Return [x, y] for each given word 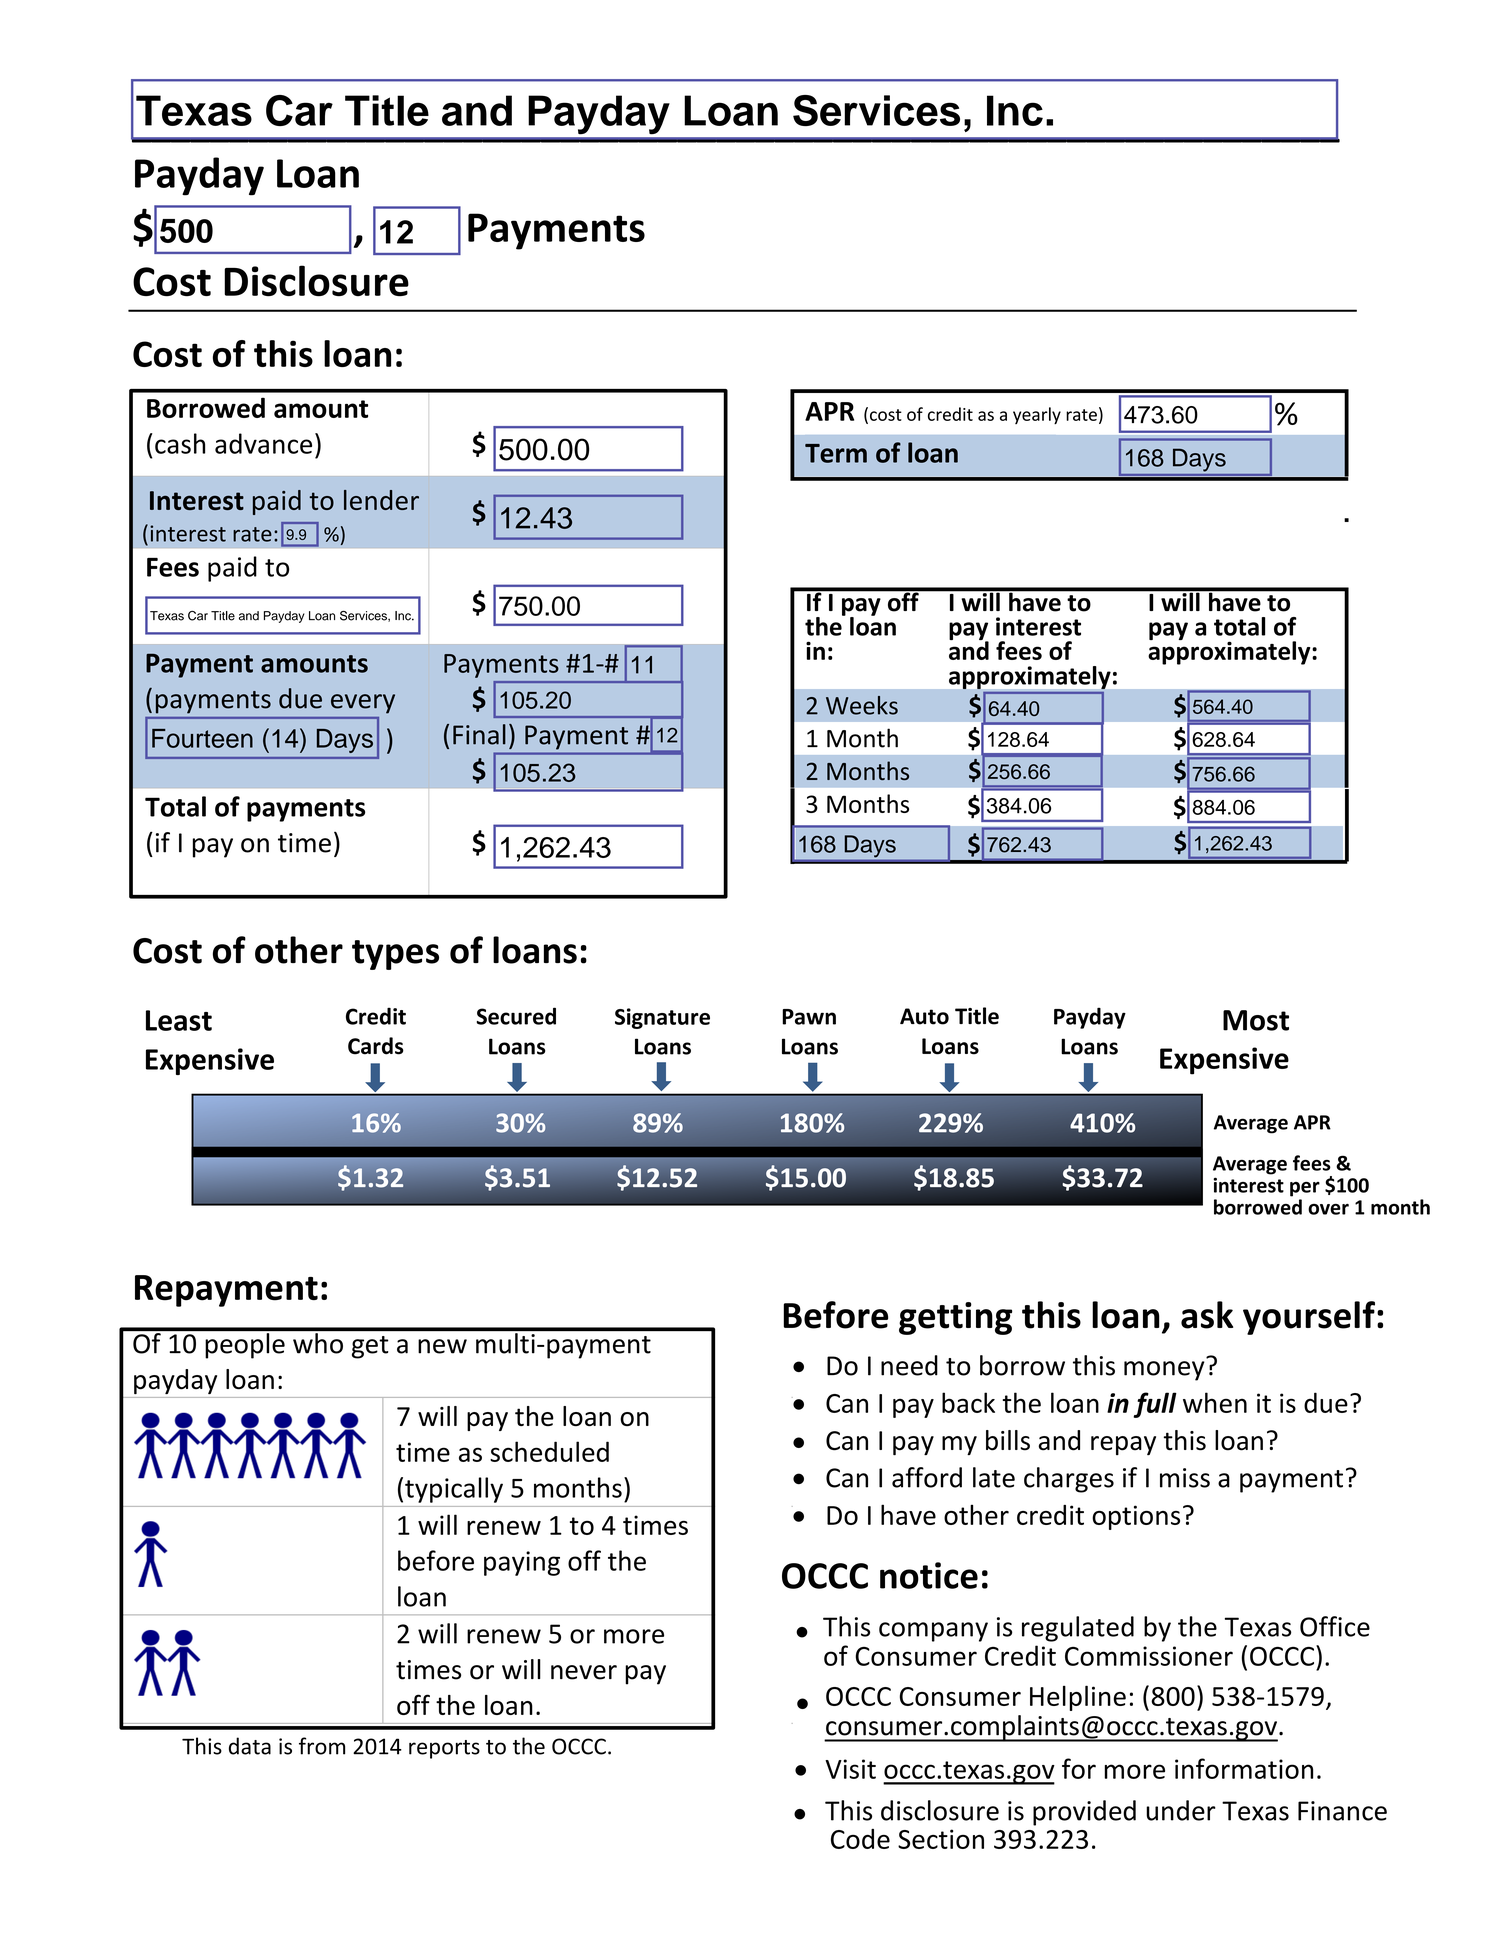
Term [836, 453]
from [322, 1746]
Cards [376, 1046]
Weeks [862, 705]
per [1305, 1189]
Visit [850, 1769]
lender [381, 500]
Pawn [809, 1017]
